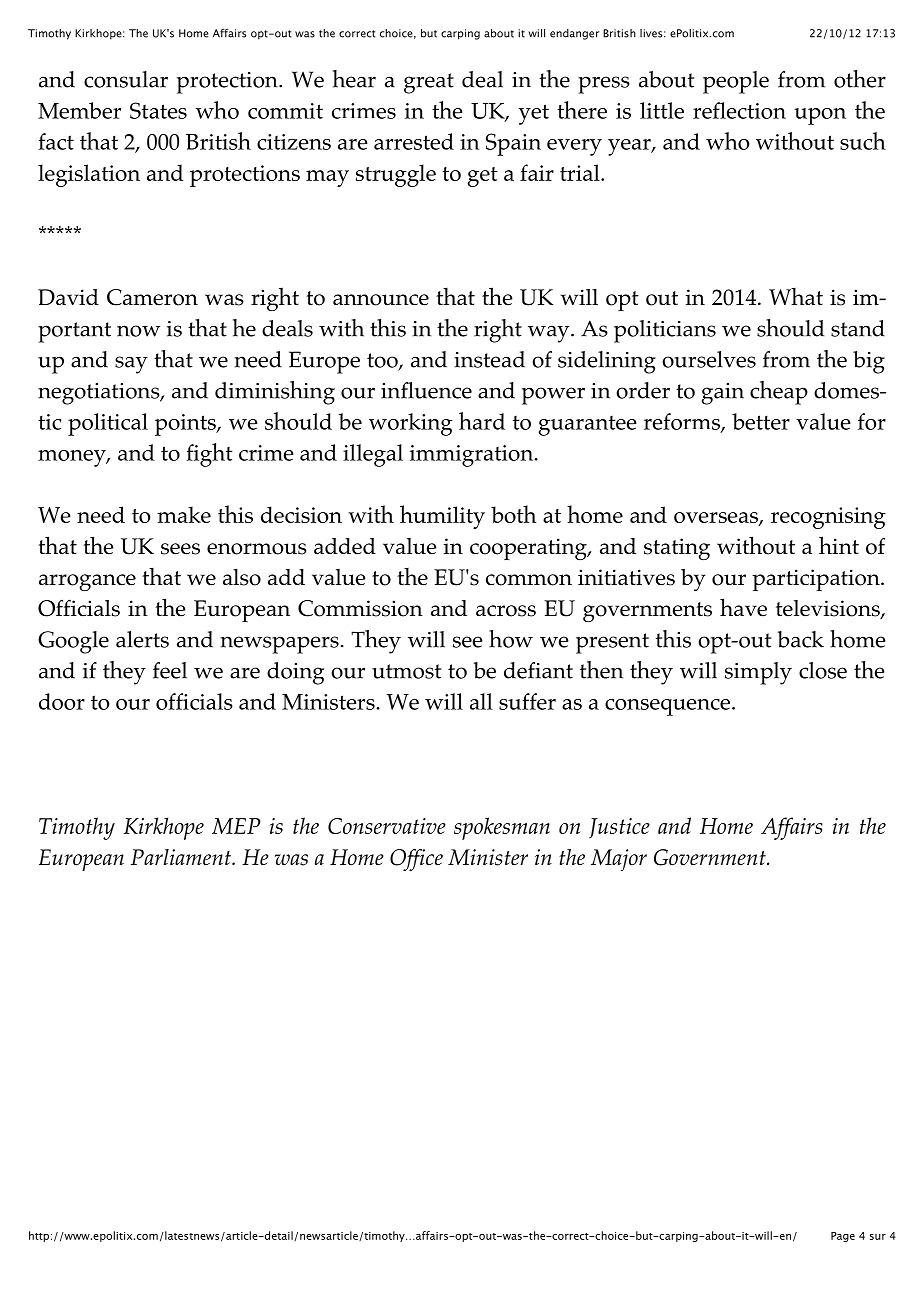 The height and width of the screenshot is (1308, 924). I want to click on alerts, so click(142, 639).
